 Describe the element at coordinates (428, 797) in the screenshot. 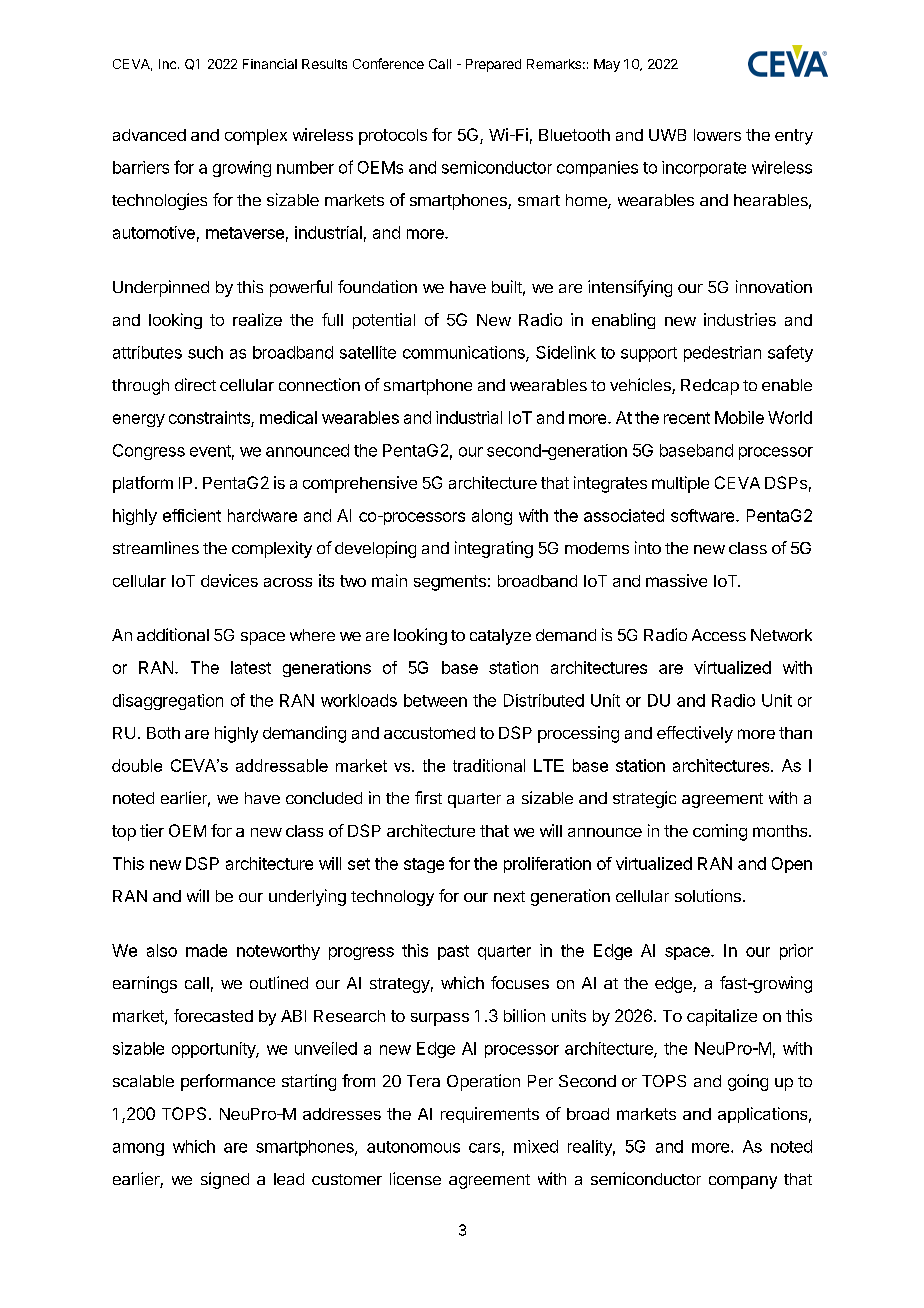

I see `first` at that location.
